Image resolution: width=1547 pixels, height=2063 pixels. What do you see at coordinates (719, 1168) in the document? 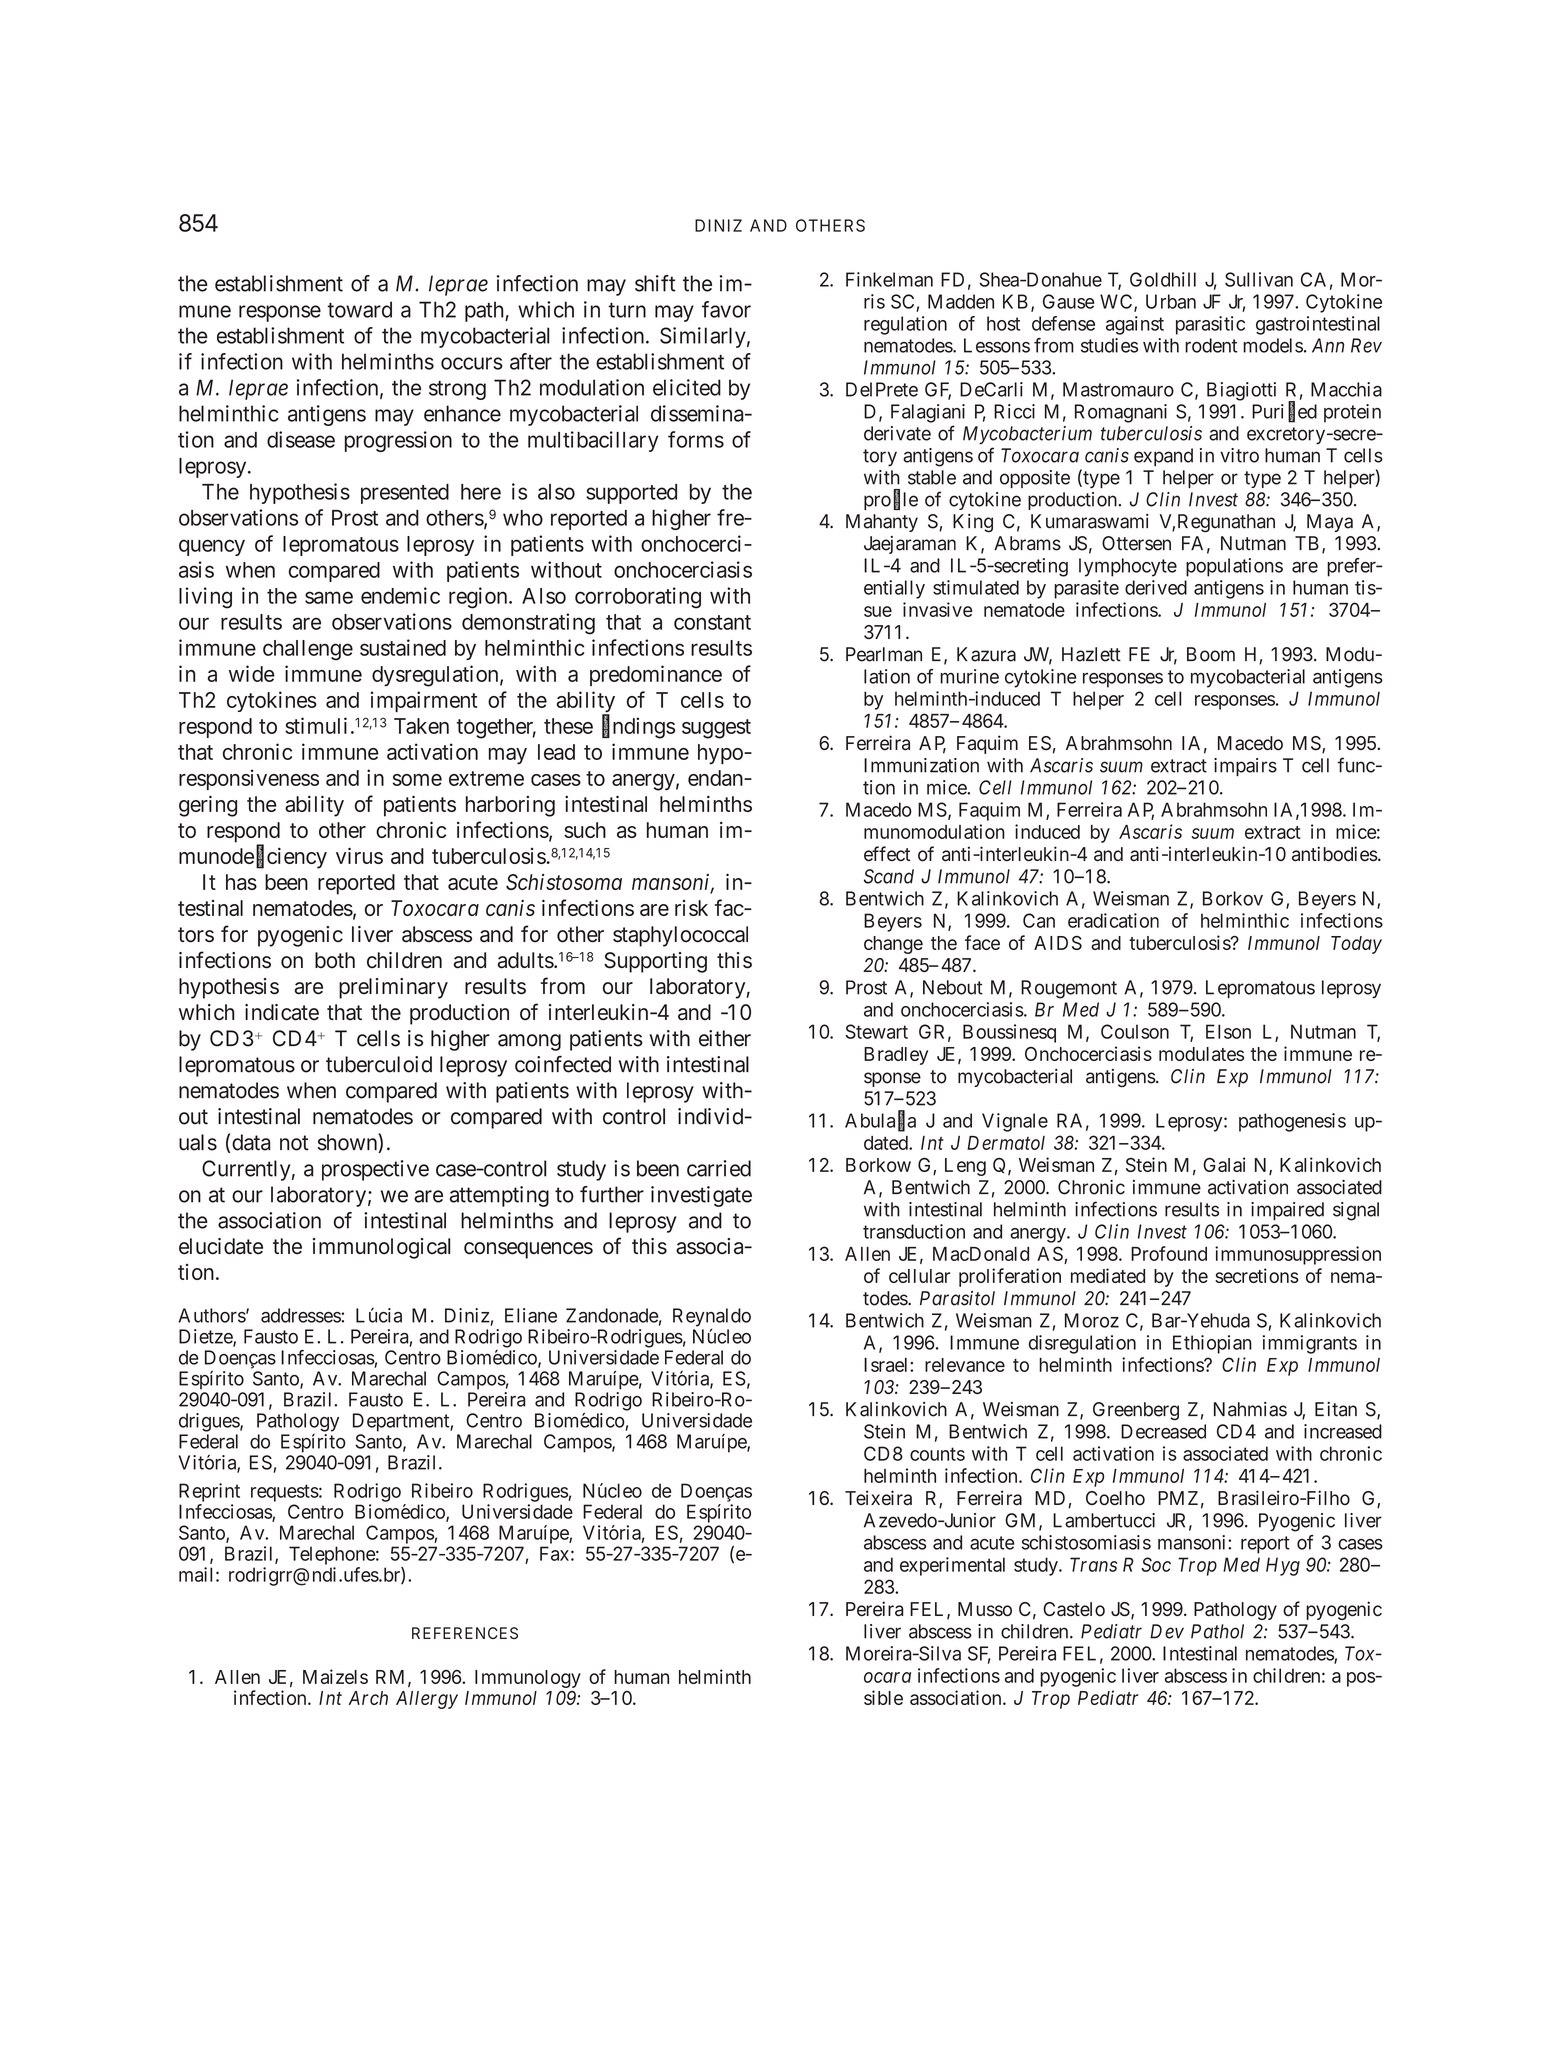
I see `carried` at bounding box center [719, 1168].
